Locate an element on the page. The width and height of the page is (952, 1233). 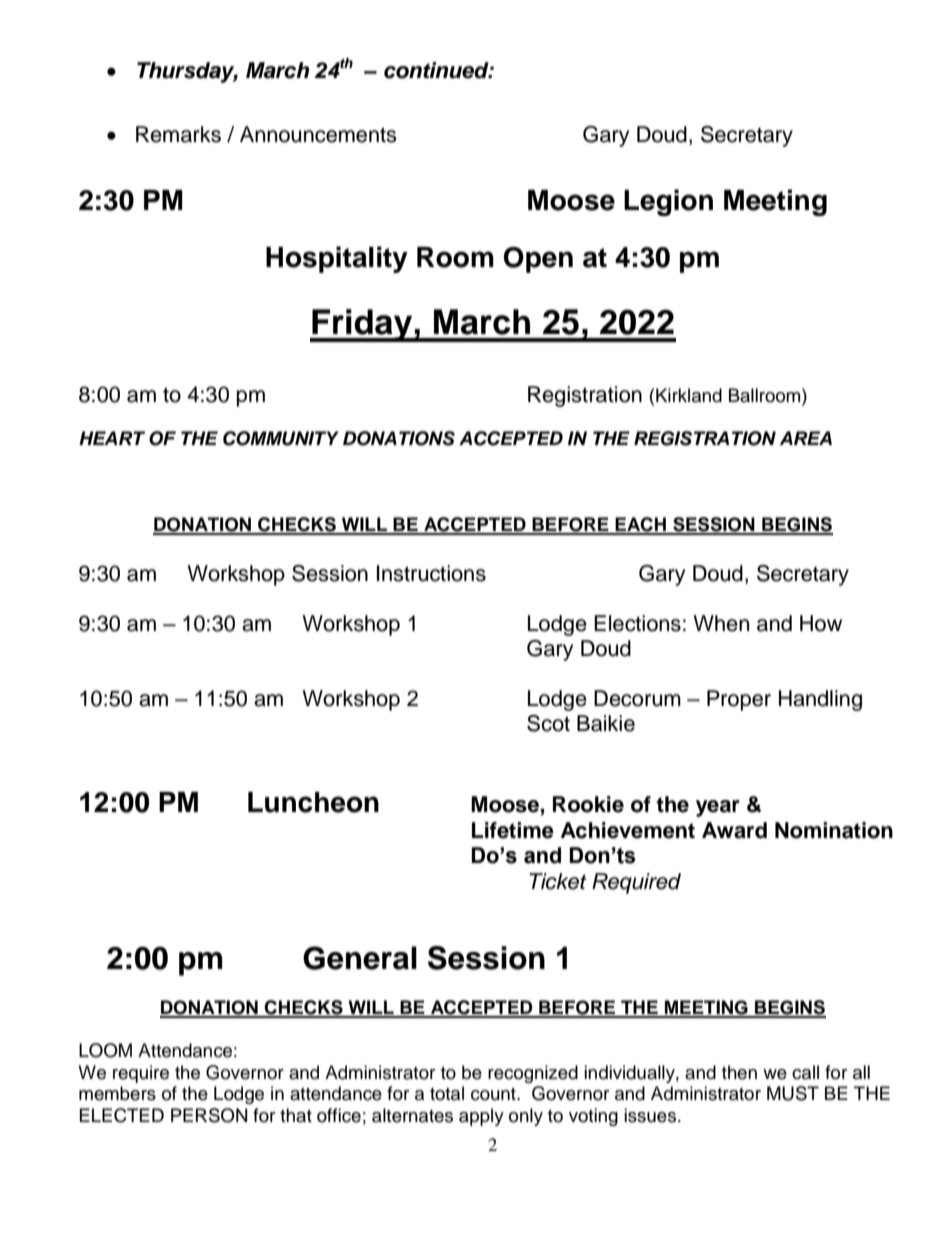
PERSON is located at coordinates (209, 1115).
